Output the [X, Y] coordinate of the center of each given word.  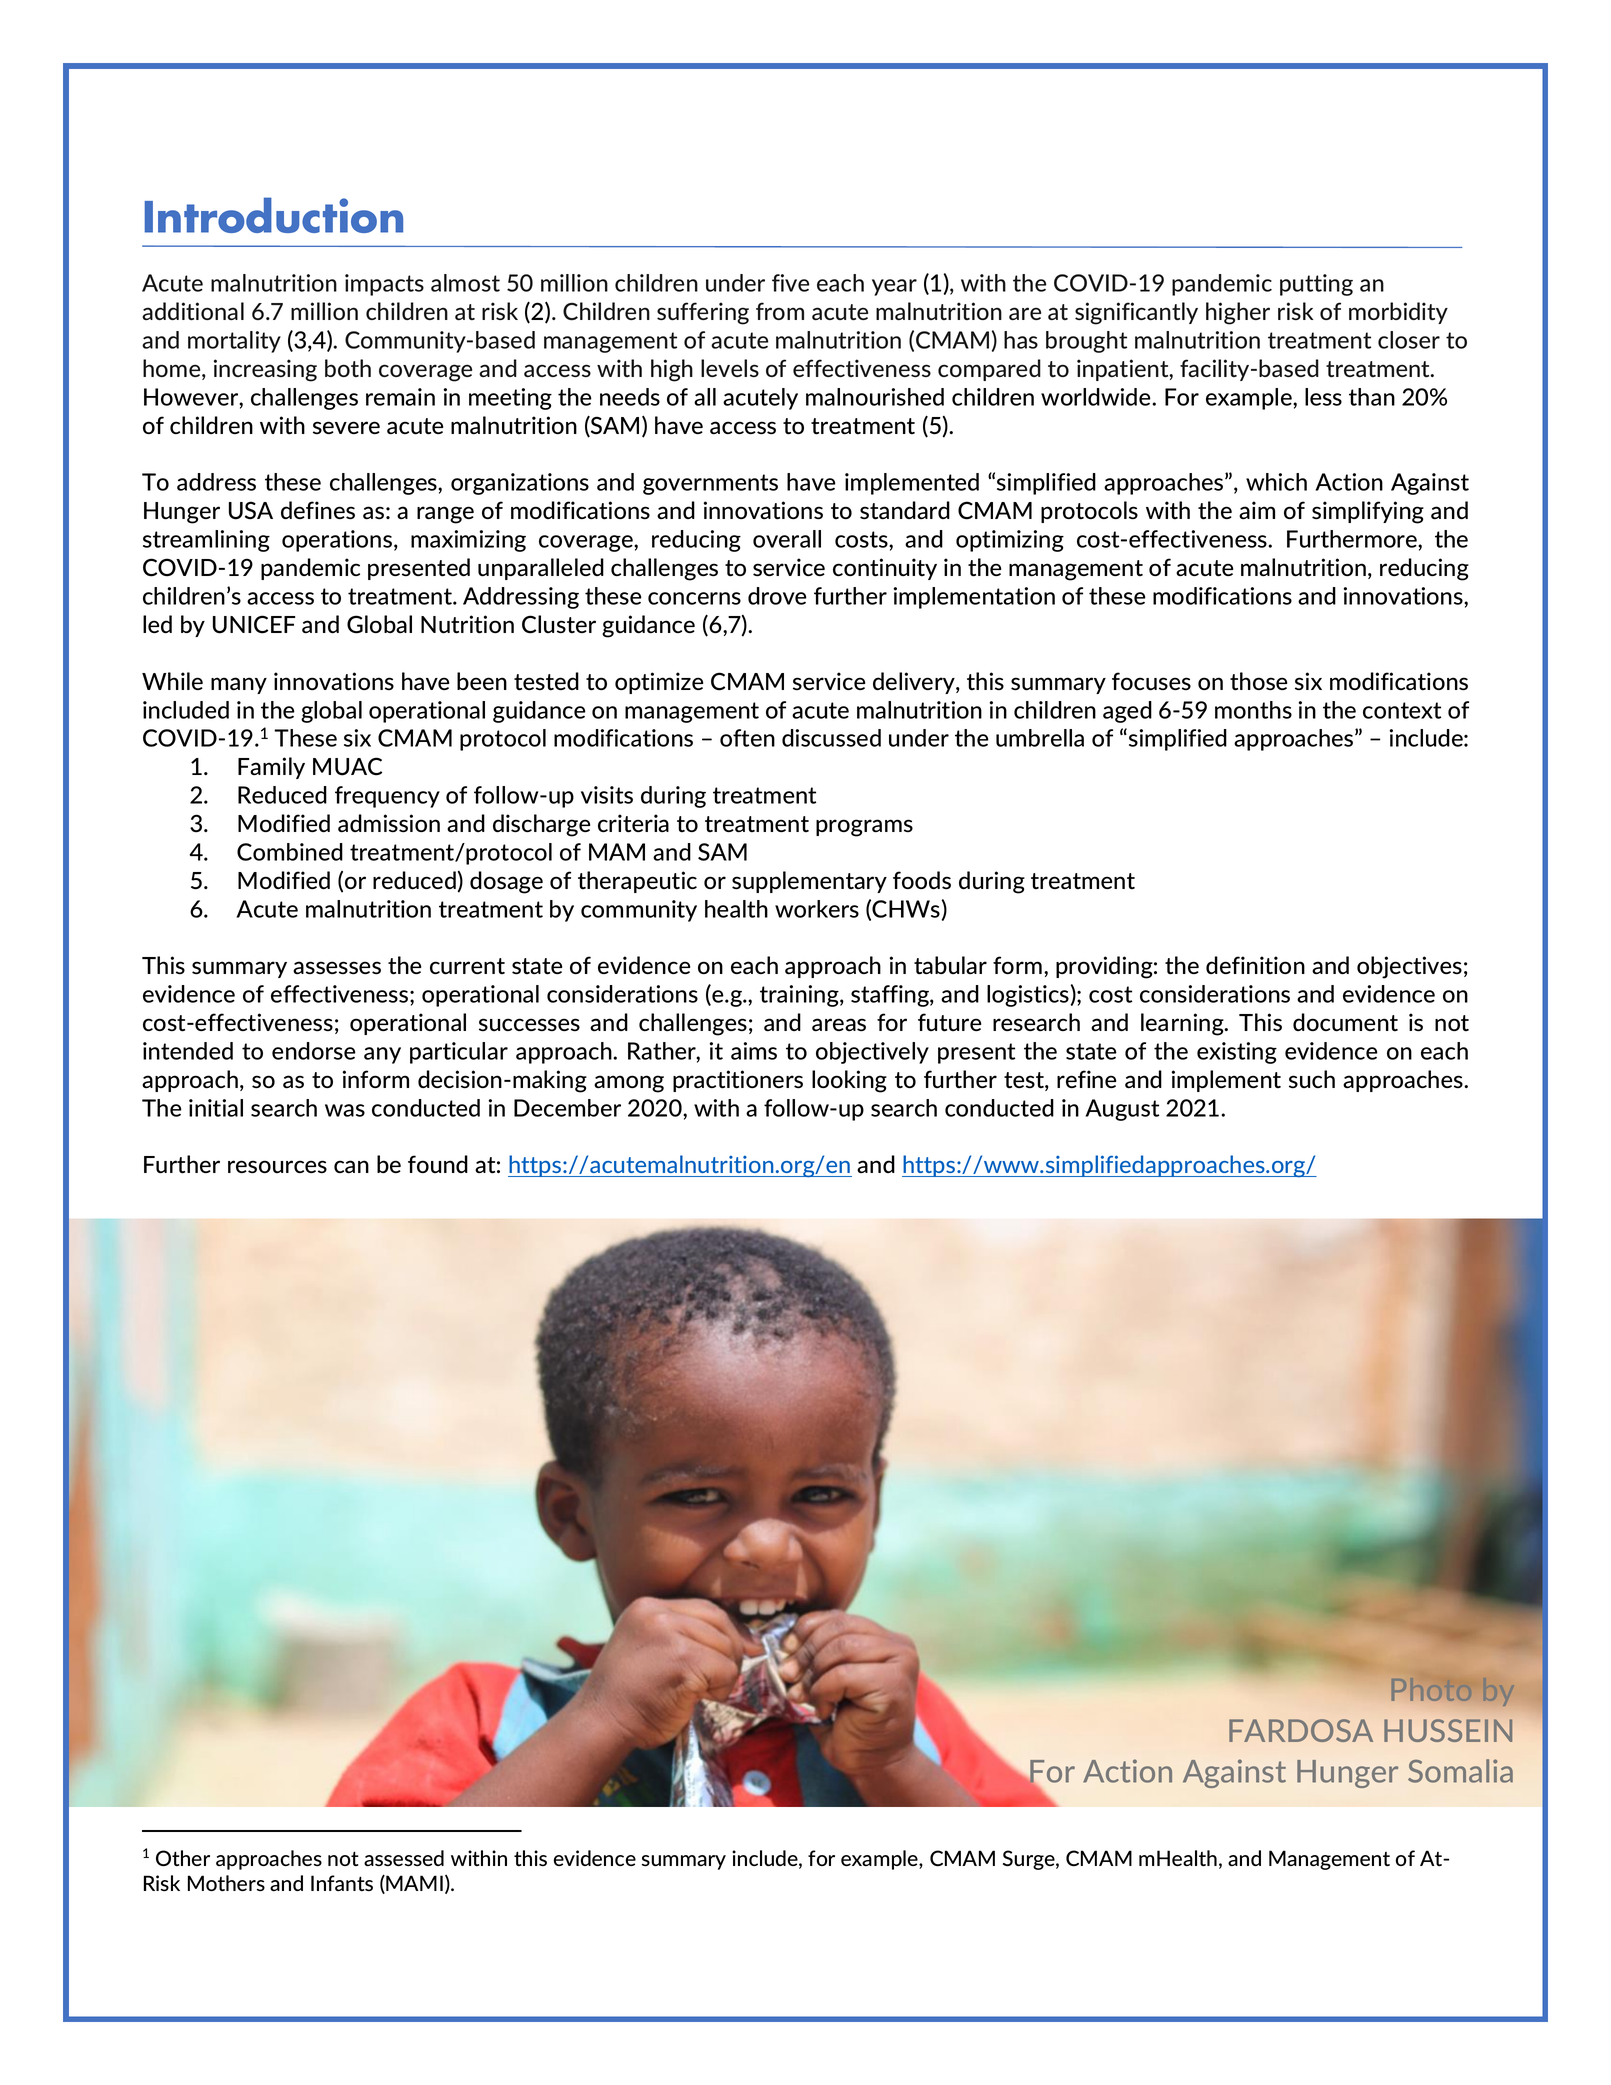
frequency [387, 797]
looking [849, 1081]
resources [277, 1167]
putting [1316, 285]
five [790, 283]
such [1312, 1079]
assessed [404, 1858]
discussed [831, 738]
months [1253, 710]
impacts [384, 285]
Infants [342, 1883]
